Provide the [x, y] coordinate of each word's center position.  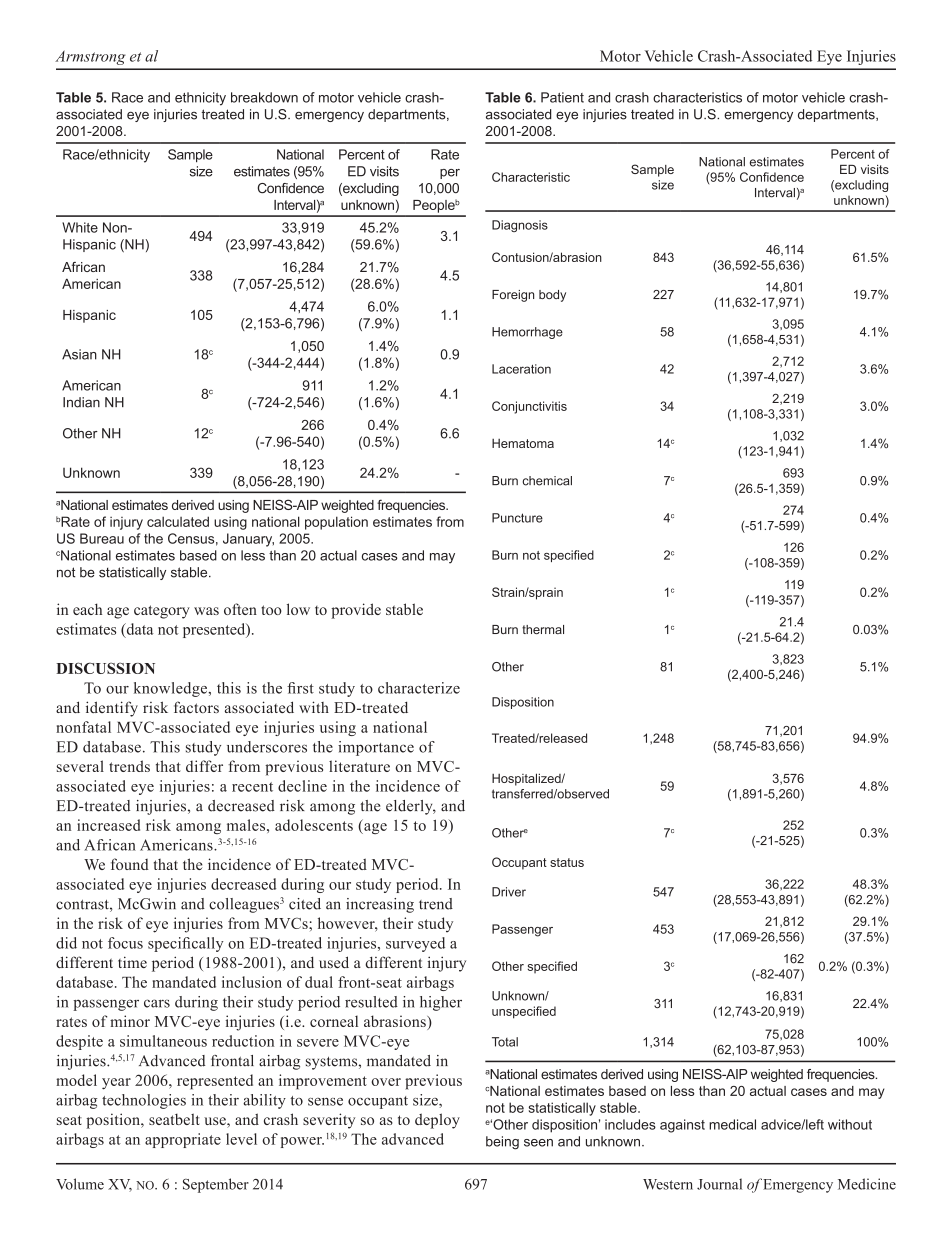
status [567, 862]
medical [732, 1124]
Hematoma [523, 443]
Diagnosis [520, 226]
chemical [547, 481]
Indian [81, 402]
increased [108, 825]
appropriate [183, 1140]
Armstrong [90, 57]
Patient [562, 97]
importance [376, 748]
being [502, 1143]
